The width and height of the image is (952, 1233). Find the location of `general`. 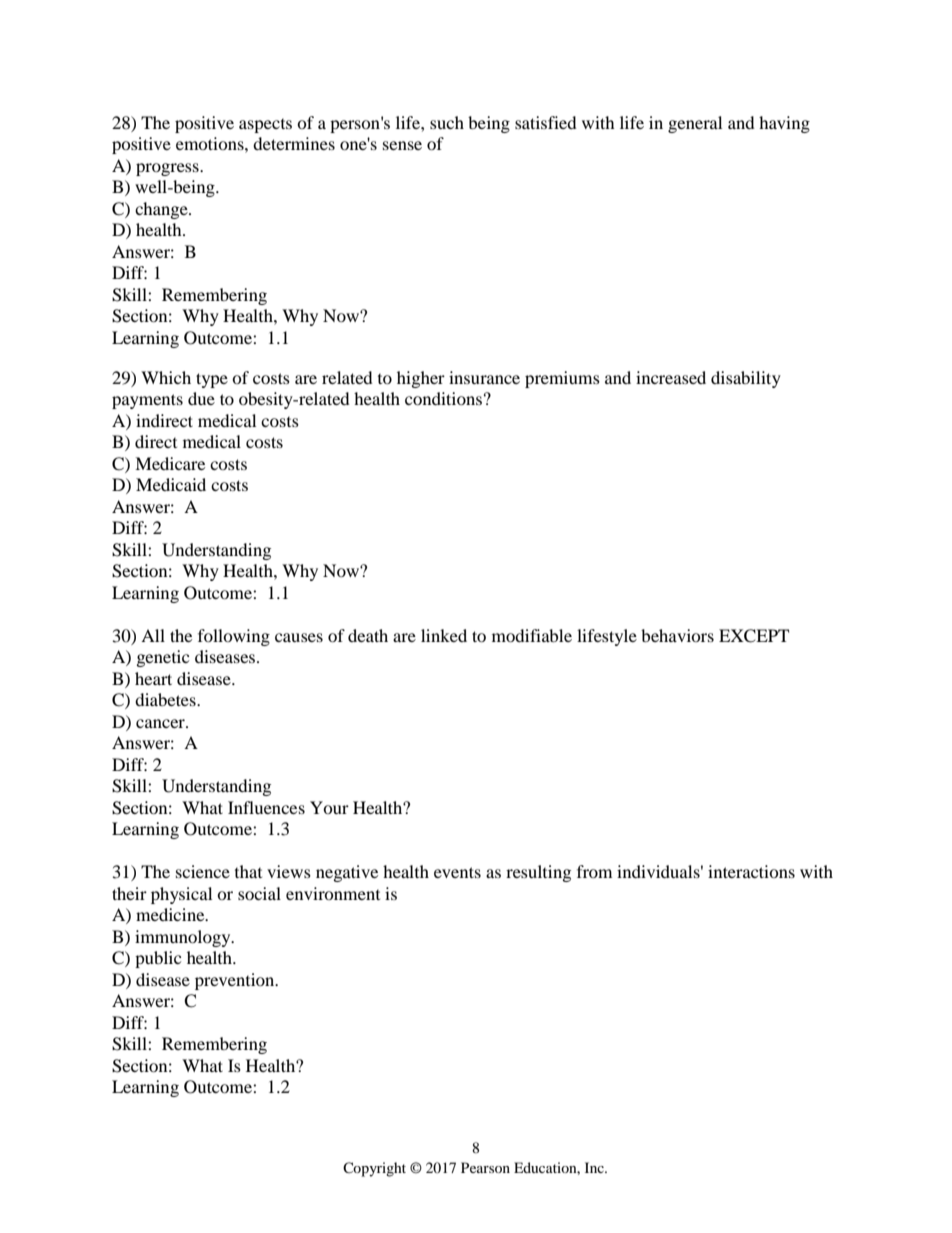

general is located at coordinates (695, 124).
